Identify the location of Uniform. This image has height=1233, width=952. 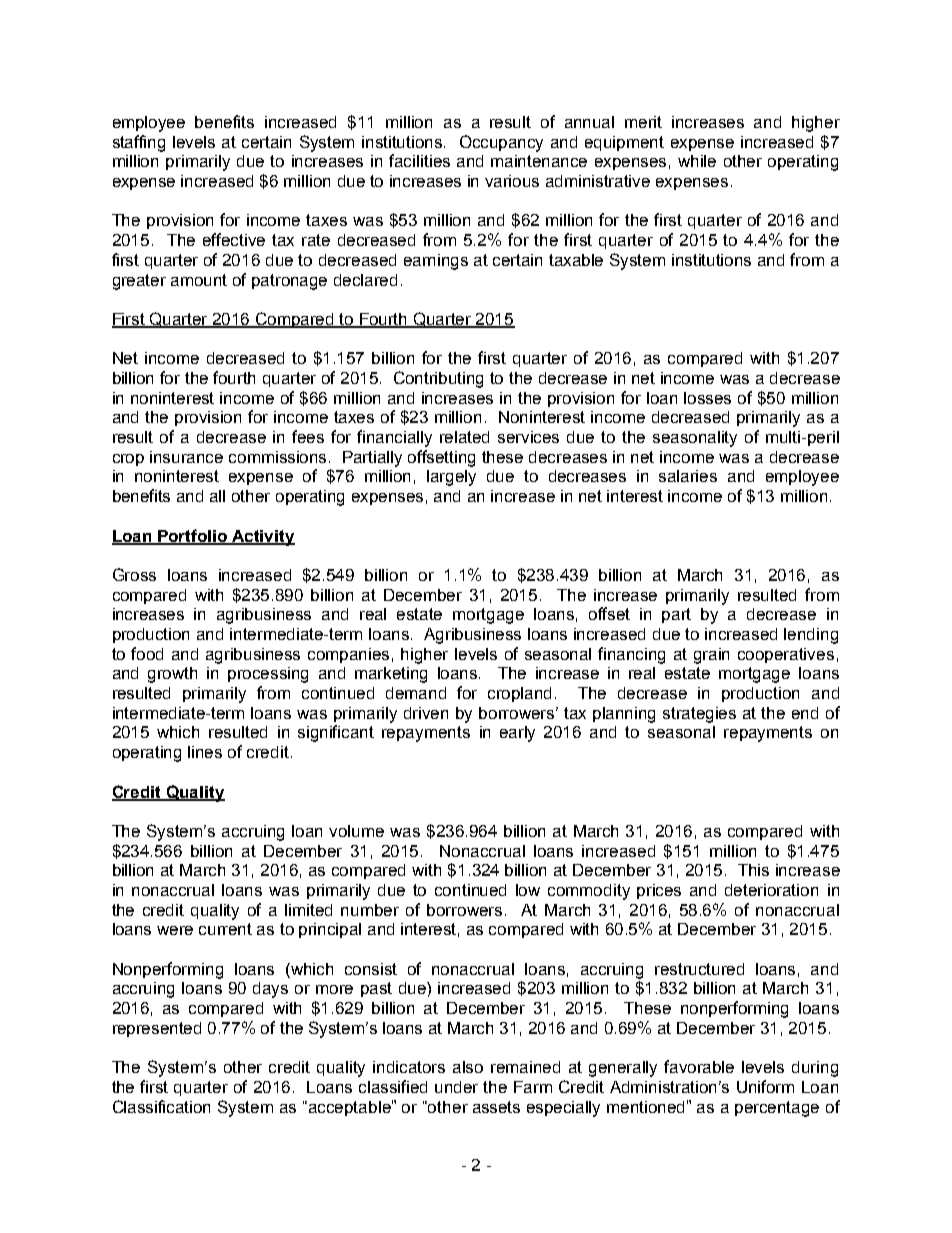
(765, 1086).
